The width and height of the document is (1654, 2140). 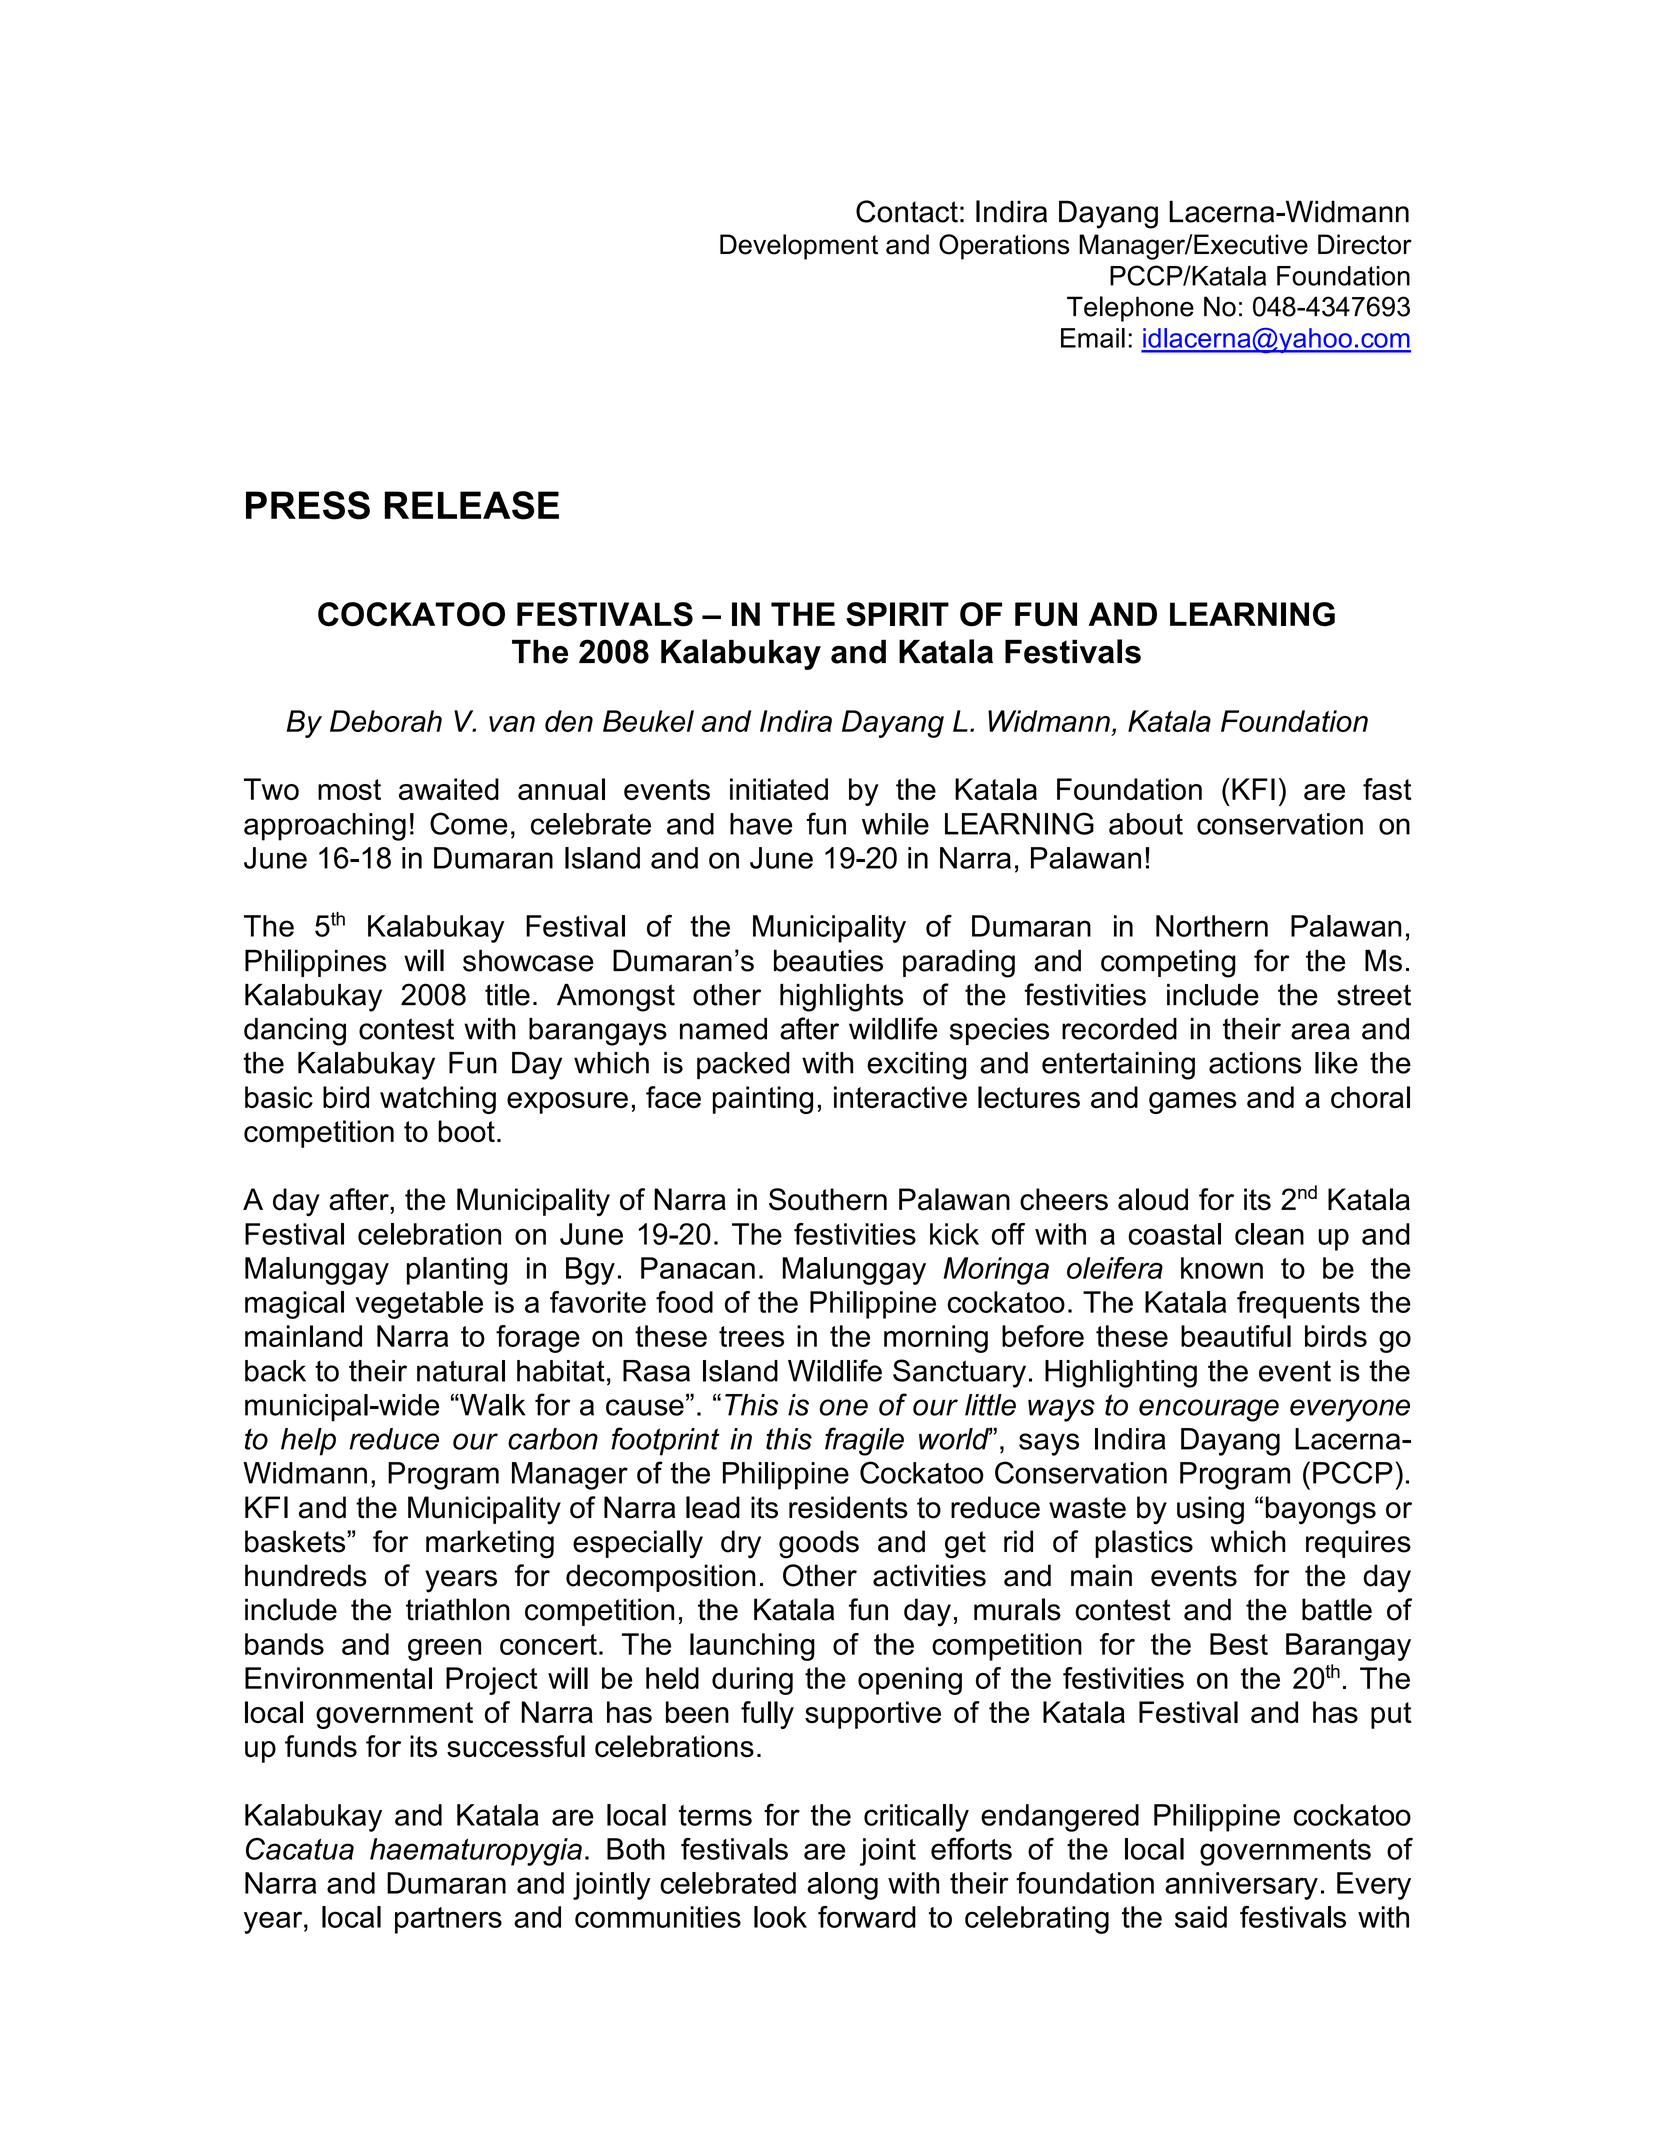 I want to click on actions, so click(x=1255, y=1063).
